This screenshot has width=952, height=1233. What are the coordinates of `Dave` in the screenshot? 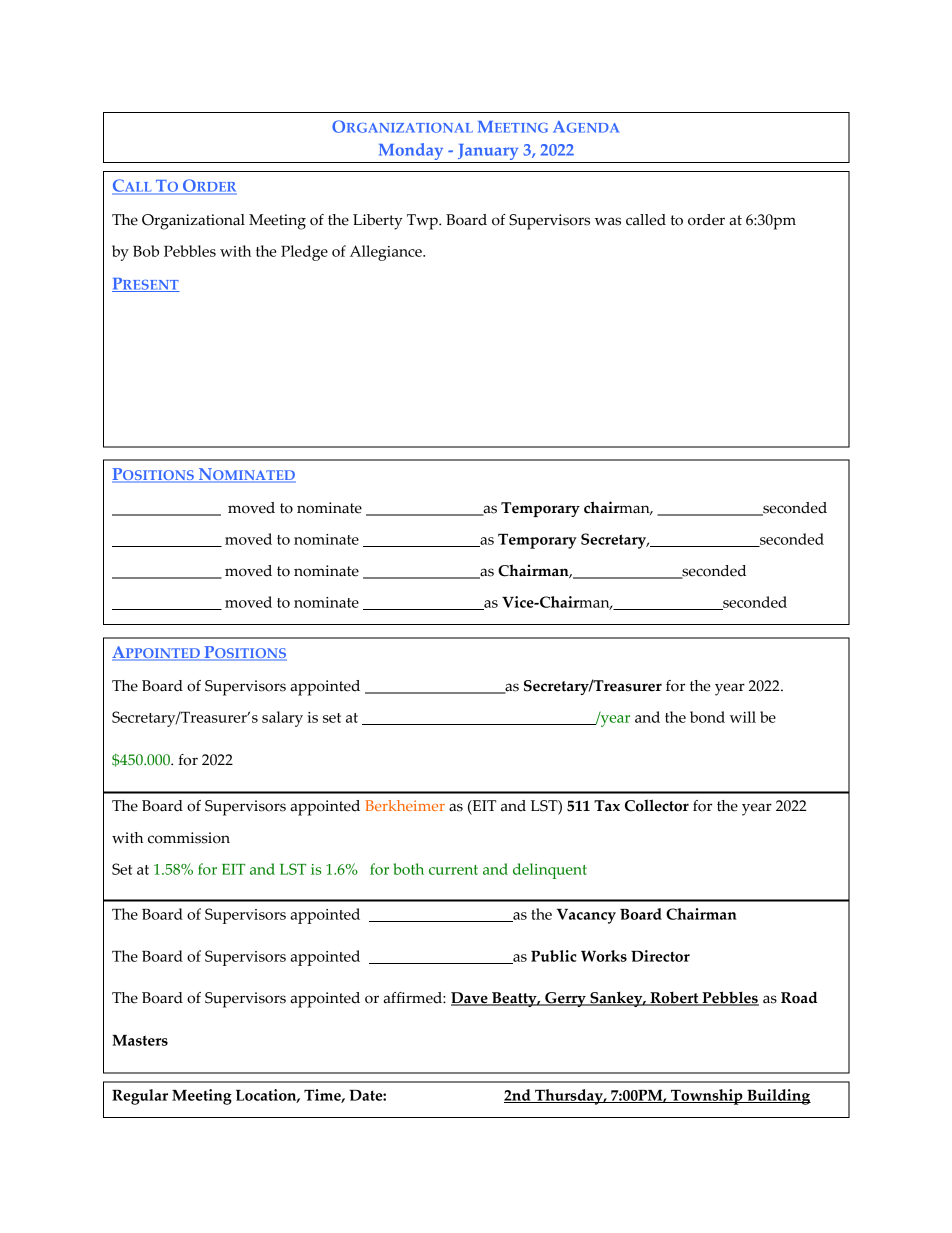 It's located at (470, 999).
